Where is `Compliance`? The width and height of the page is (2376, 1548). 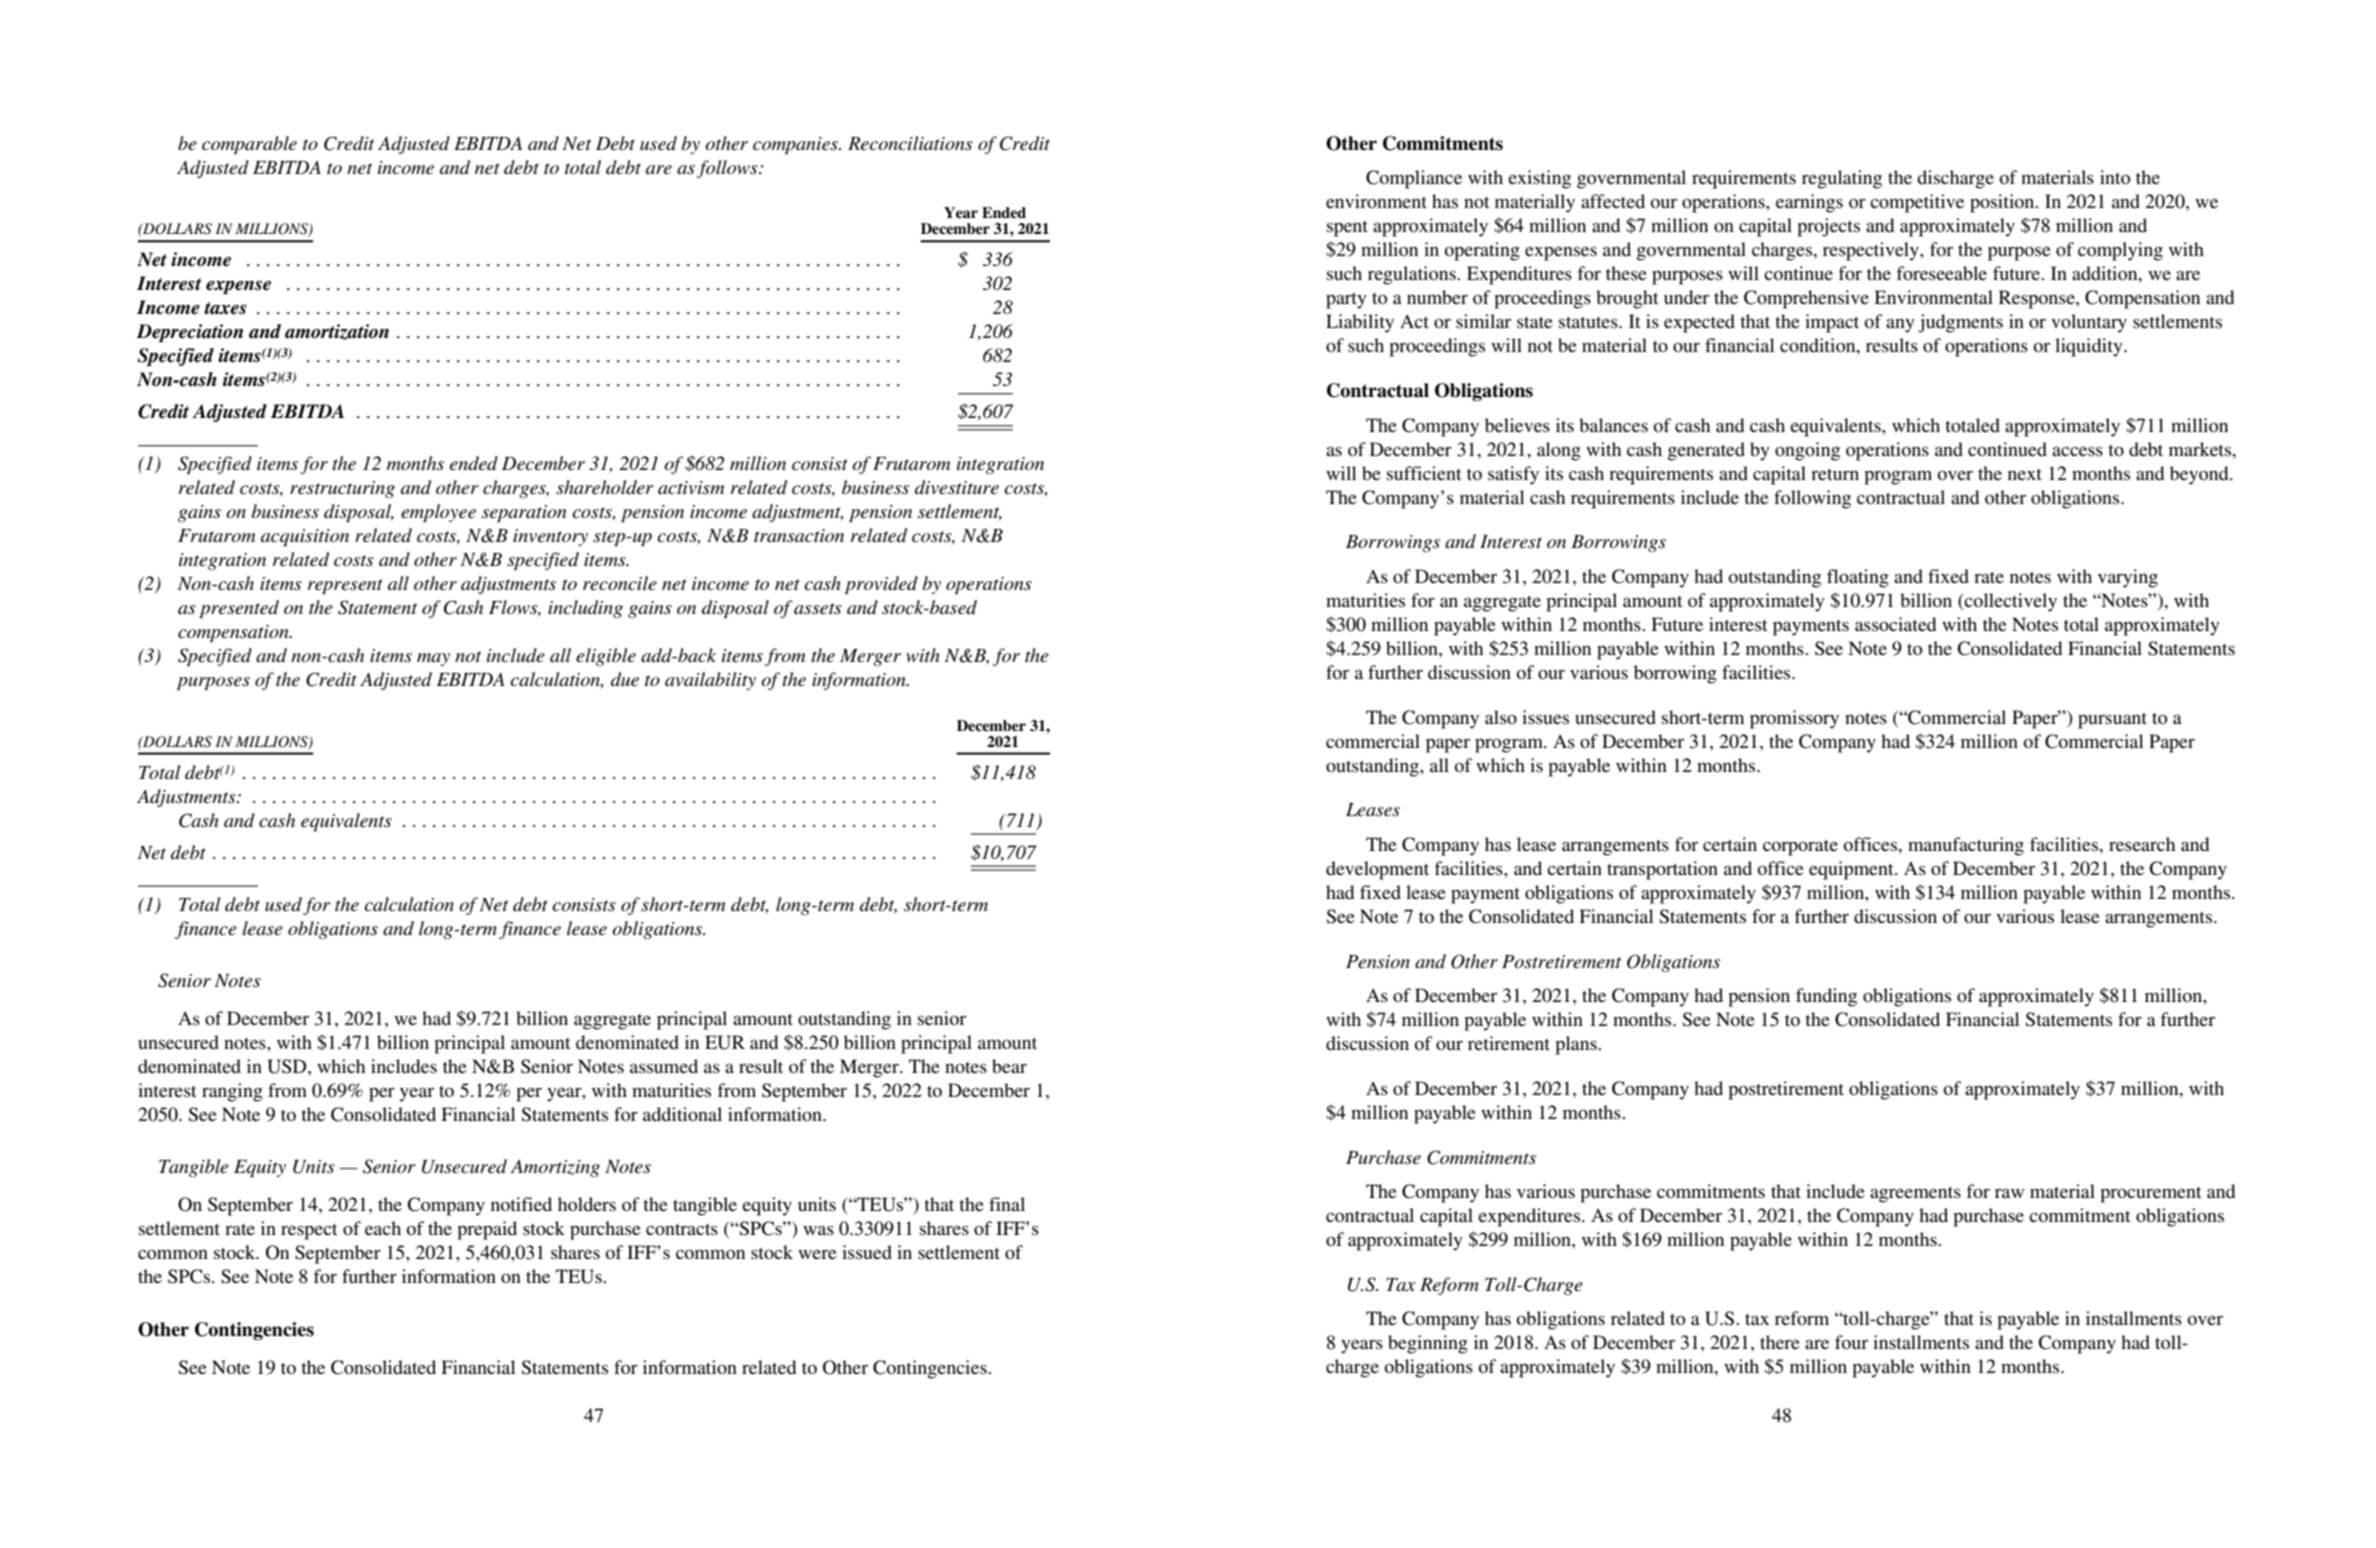
Compliance is located at coordinates (1414, 179).
